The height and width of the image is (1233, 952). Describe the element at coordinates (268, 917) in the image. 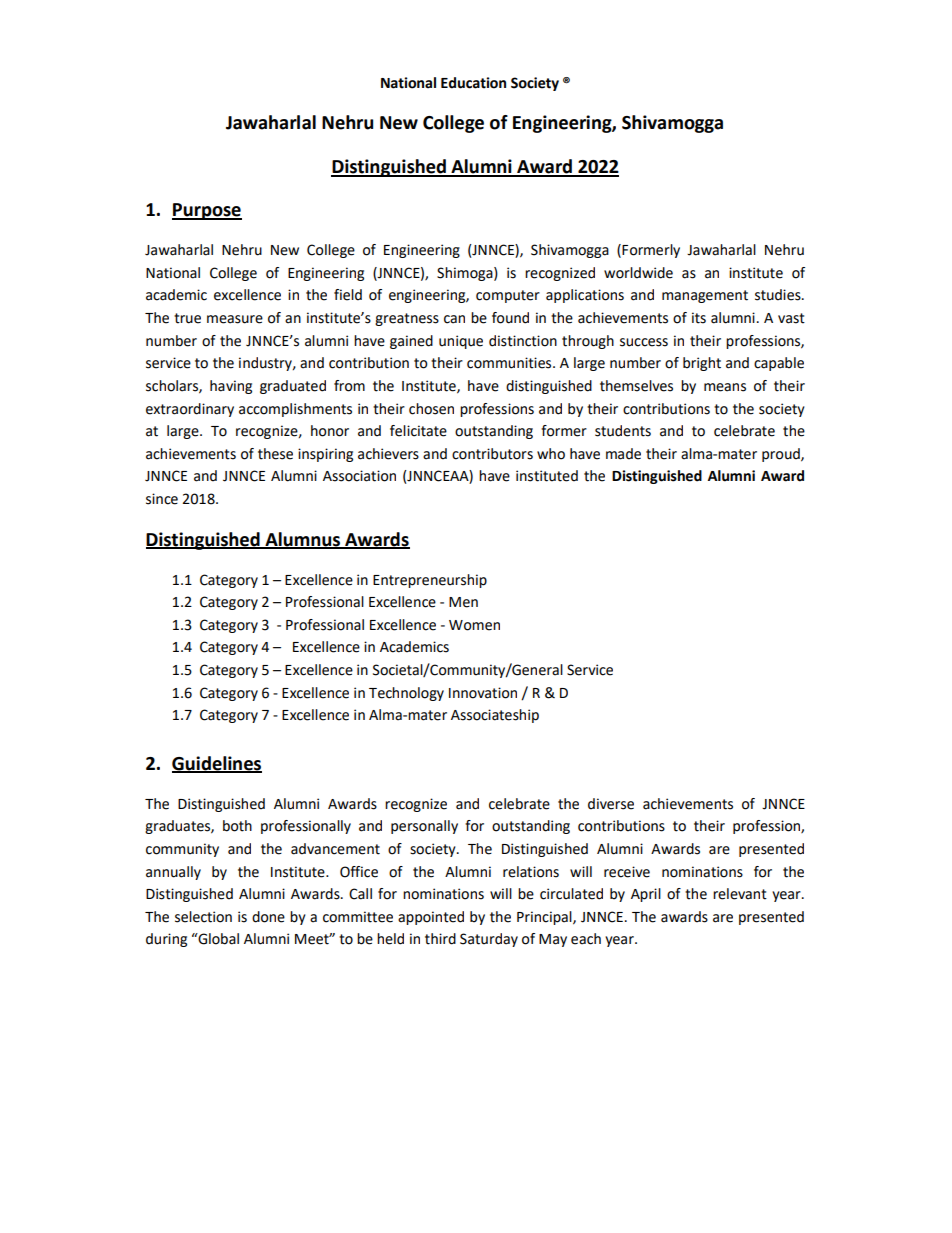

I see `done` at that location.
